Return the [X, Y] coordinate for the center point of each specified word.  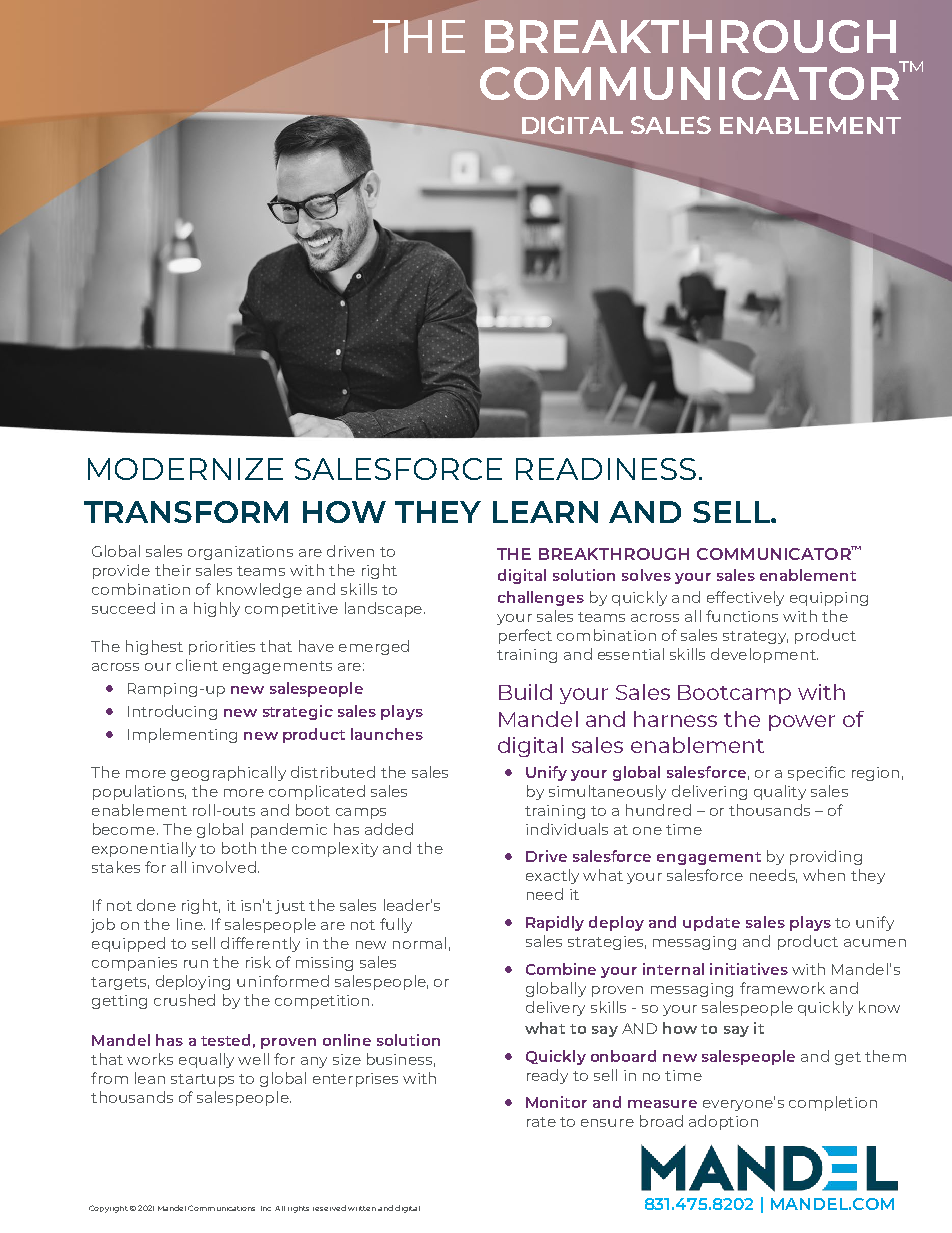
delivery [555, 1008]
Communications [221, 1208]
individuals [567, 829]
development [764, 655]
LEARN [545, 512]
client [197, 665]
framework [782, 988]
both [239, 848]
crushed [184, 1000]
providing [826, 857]
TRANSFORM [186, 512]
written [362, 1208]
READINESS [606, 469]
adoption [723, 1122]
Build [525, 692]
